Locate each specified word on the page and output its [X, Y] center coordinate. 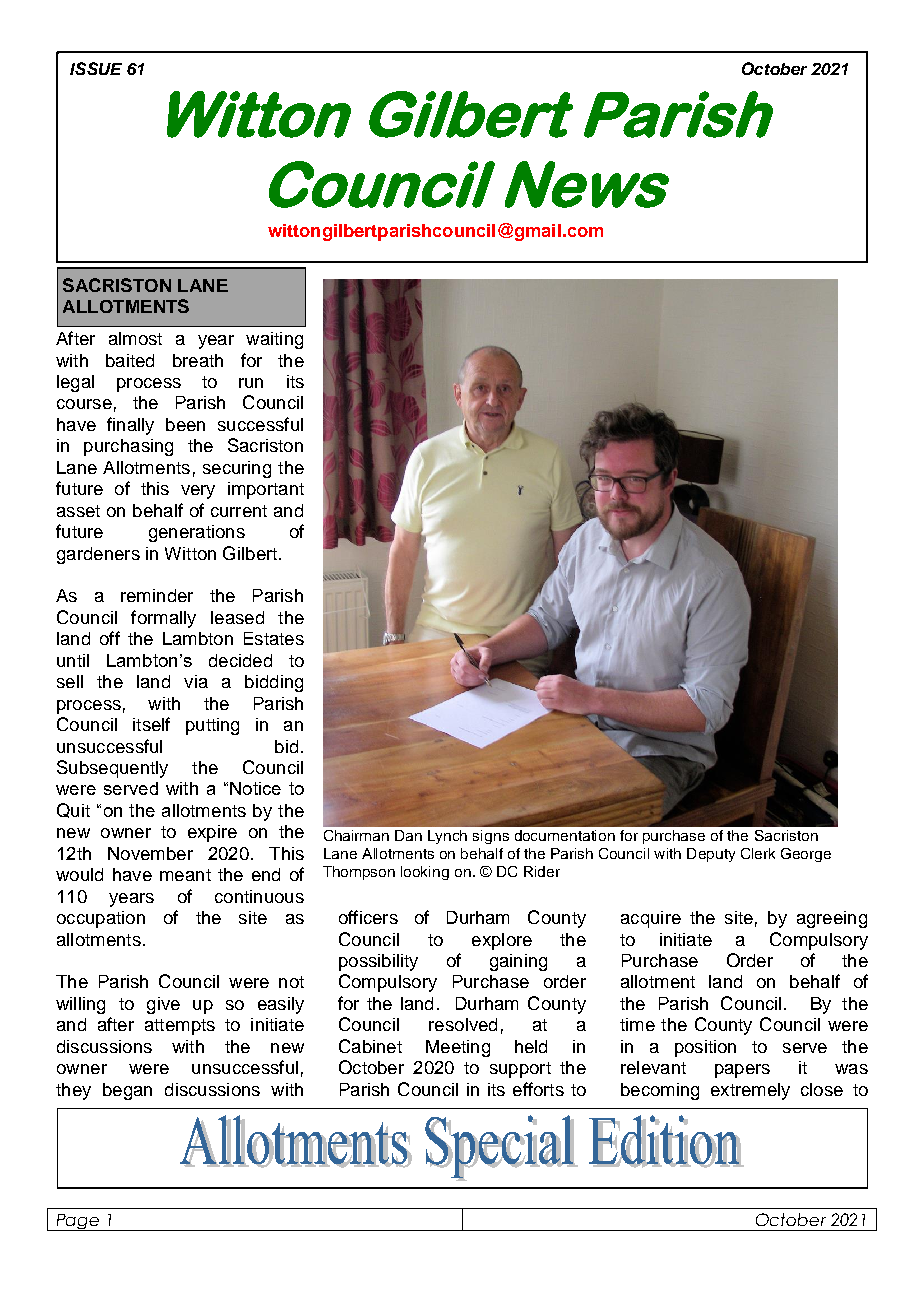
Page [77, 1222]
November [150, 853]
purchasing [128, 447]
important [266, 490]
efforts [538, 1089]
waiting [274, 340]
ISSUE [96, 68]
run [251, 383]
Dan [408, 835]
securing [237, 469]
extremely [750, 1091]
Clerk [758, 853]
